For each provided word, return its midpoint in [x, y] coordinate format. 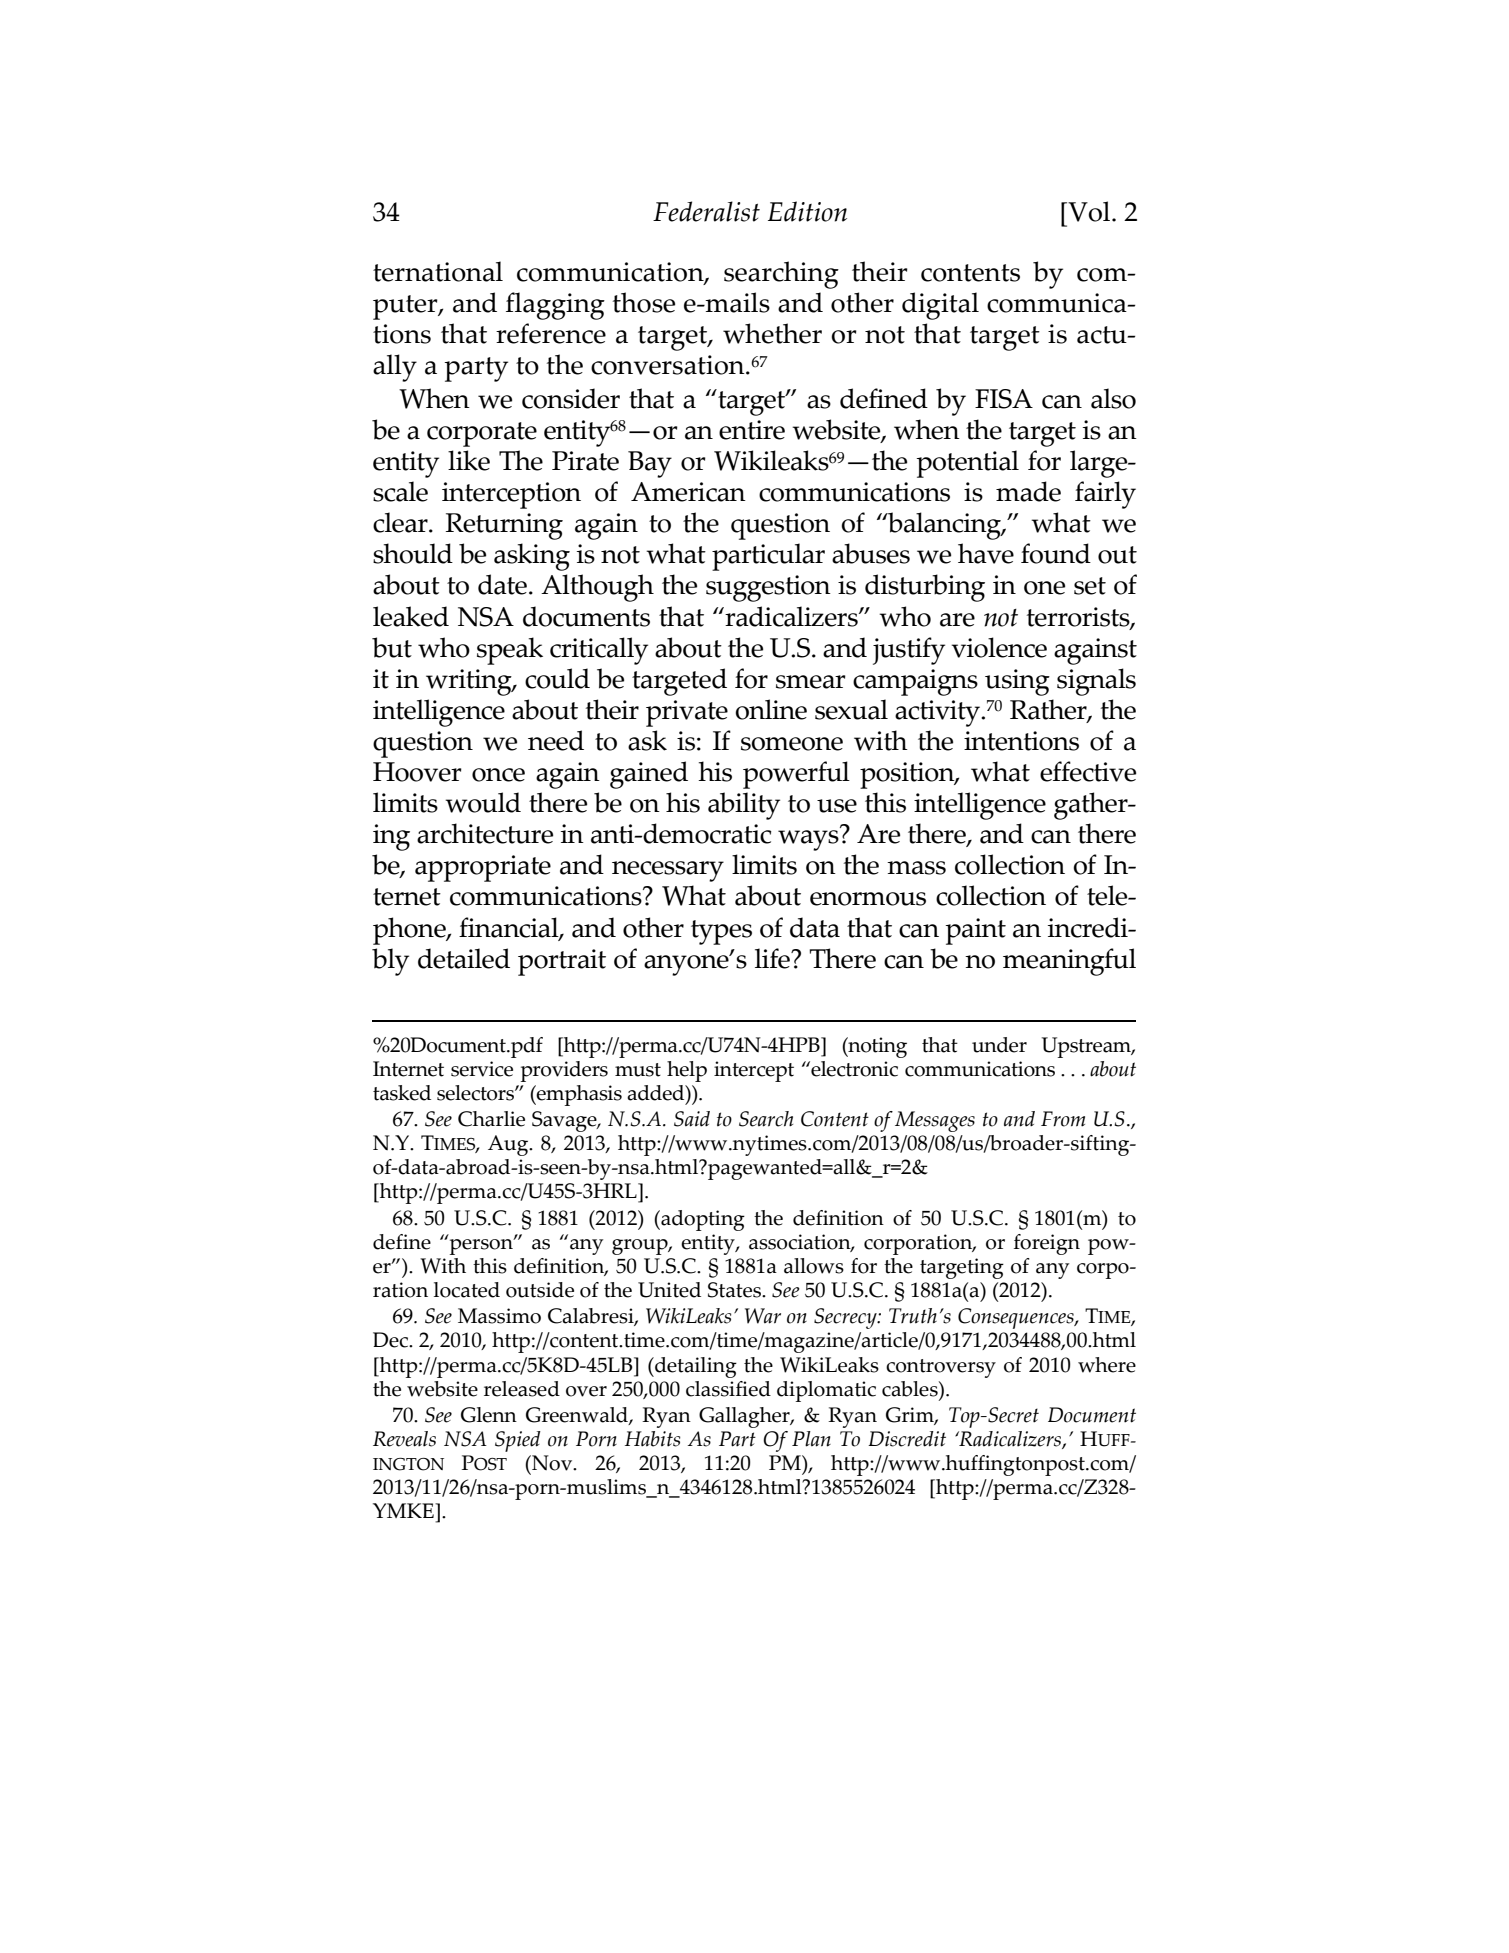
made [1028, 491]
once [498, 775]
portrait [562, 962]
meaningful [1069, 962]
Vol [1089, 211]
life [773, 958]
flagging [555, 306]
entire [752, 430]
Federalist [706, 211]
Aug [509, 1145]
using [1017, 682]
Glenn [489, 1415]
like [469, 460]
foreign [1047, 1244]
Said [692, 1119]
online [771, 709]
